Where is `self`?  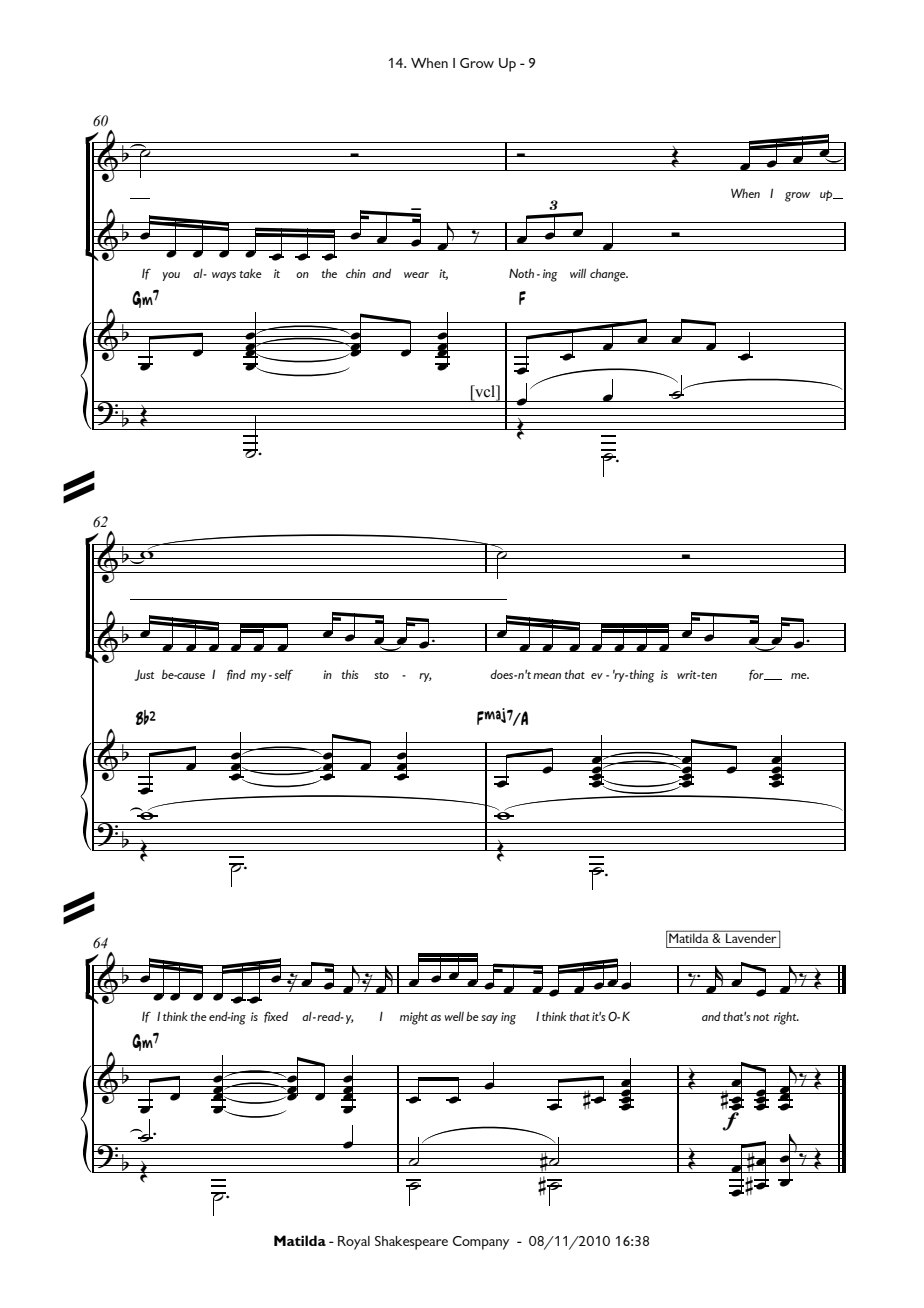 self is located at coordinates (283, 675).
